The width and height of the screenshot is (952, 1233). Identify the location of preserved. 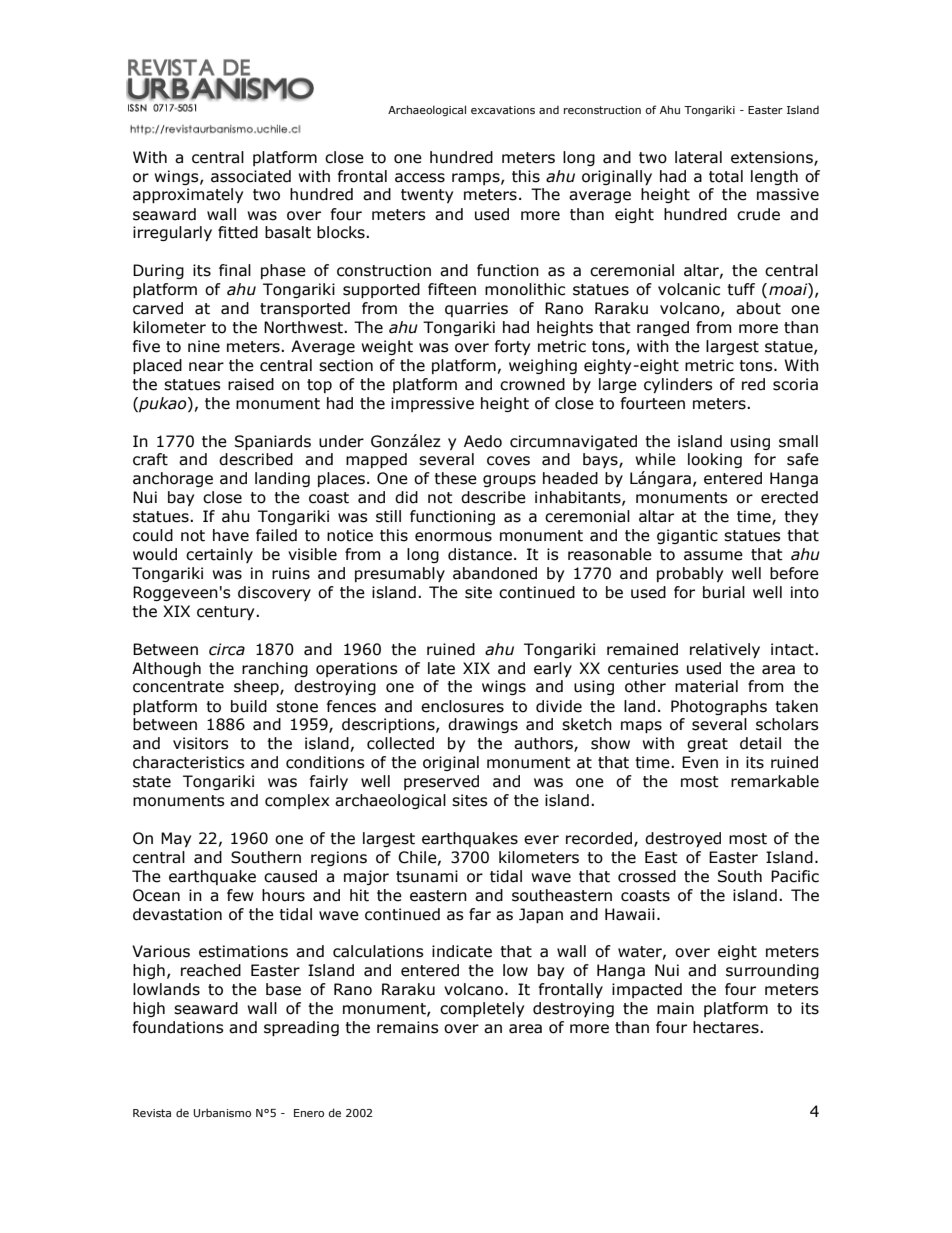
(441, 782).
